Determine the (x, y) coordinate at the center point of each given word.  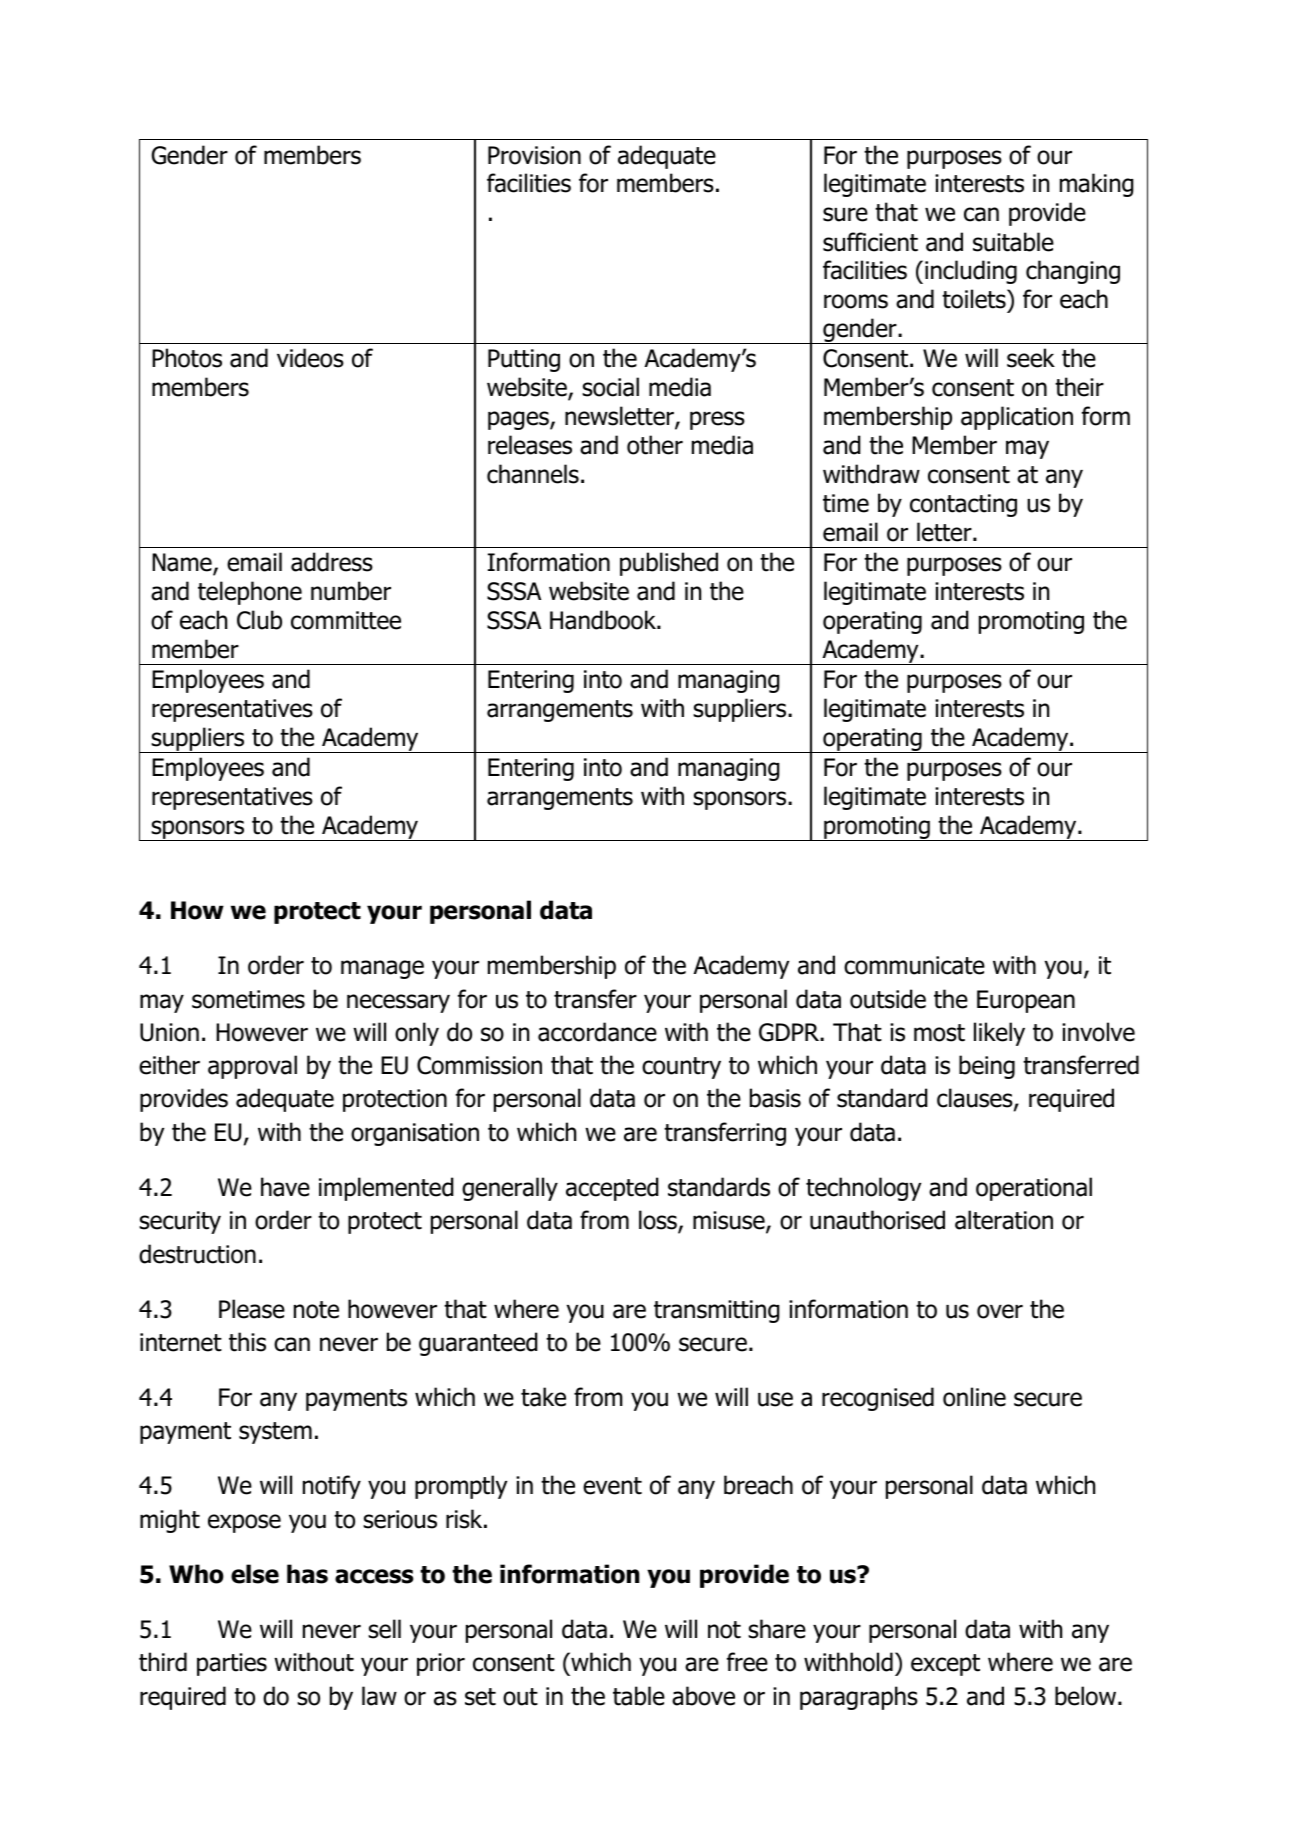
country (681, 1068)
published (669, 564)
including (971, 272)
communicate (914, 965)
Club (259, 620)
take (543, 1397)
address (332, 562)
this (247, 1342)
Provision (534, 155)
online (974, 1397)
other (655, 445)
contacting (963, 505)
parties (232, 1664)
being (987, 1067)
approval (252, 1067)
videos (310, 358)
